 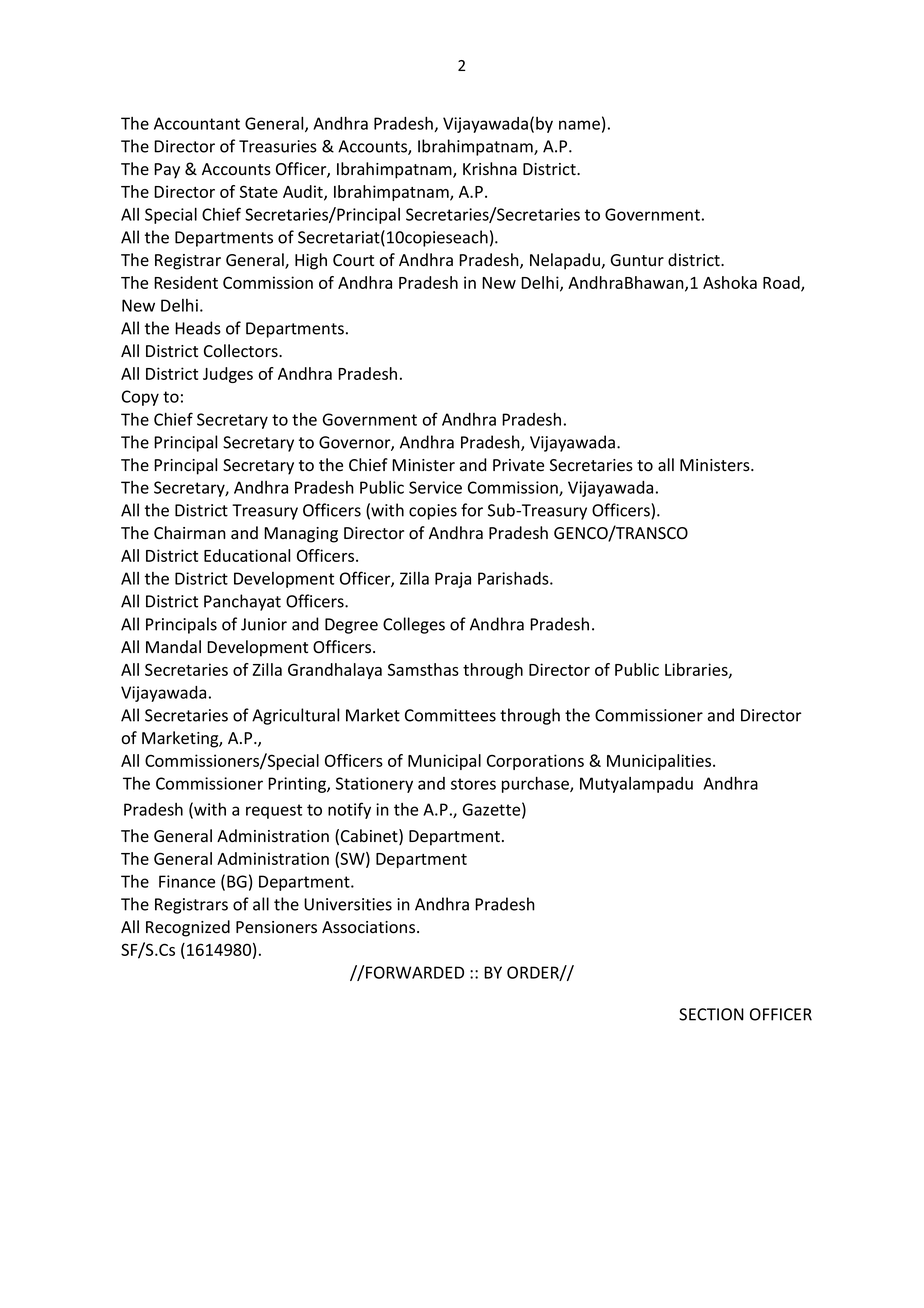 What do you see at coordinates (274, 811) in the document?
I see `request` at bounding box center [274, 811].
